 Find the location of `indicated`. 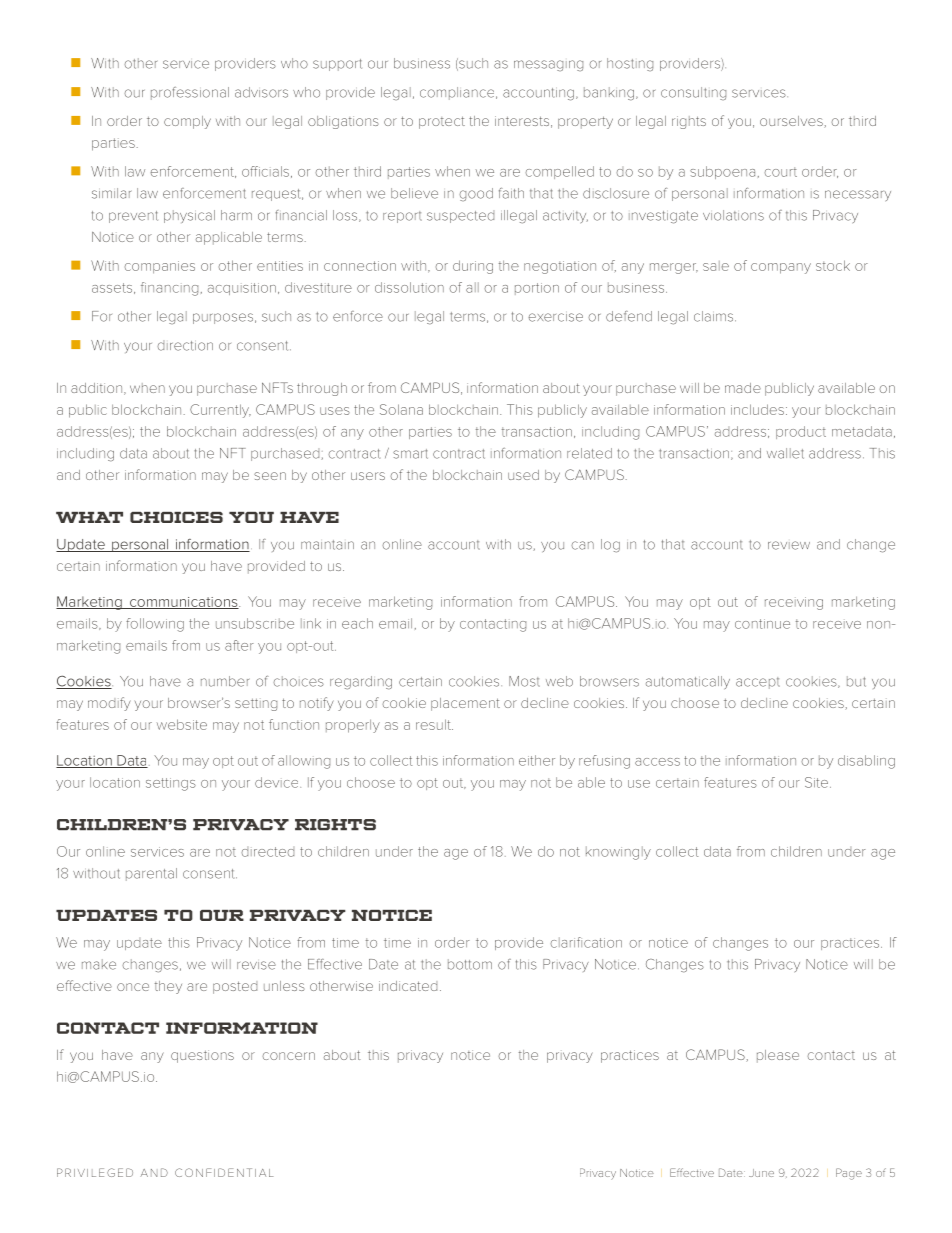

indicated is located at coordinates (408, 986).
